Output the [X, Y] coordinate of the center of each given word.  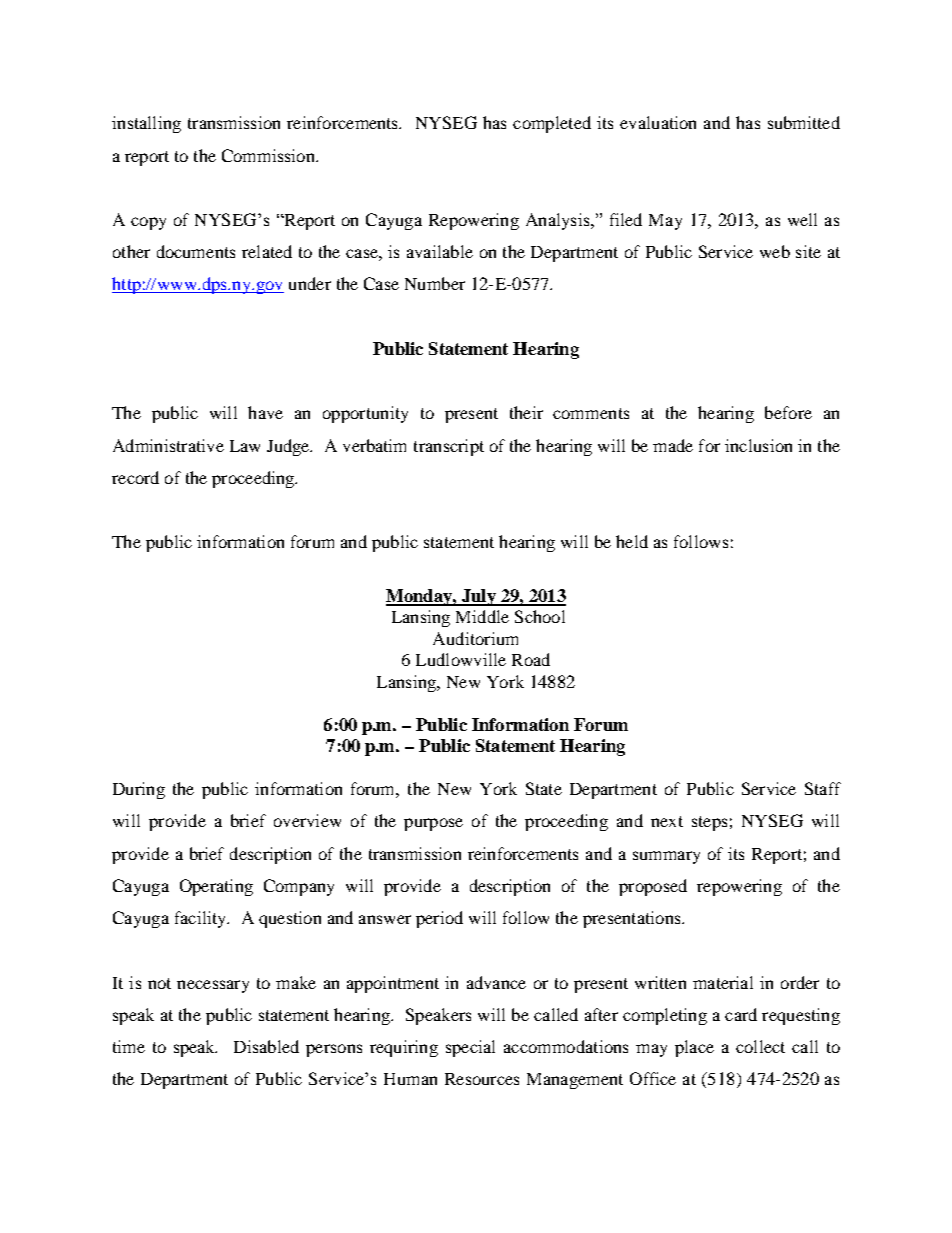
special [470, 1048]
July [478, 597]
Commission [269, 155]
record [135, 477]
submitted [804, 122]
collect [760, 1046]
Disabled [266, 1046]
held [632, 541]
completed [552, 124]
